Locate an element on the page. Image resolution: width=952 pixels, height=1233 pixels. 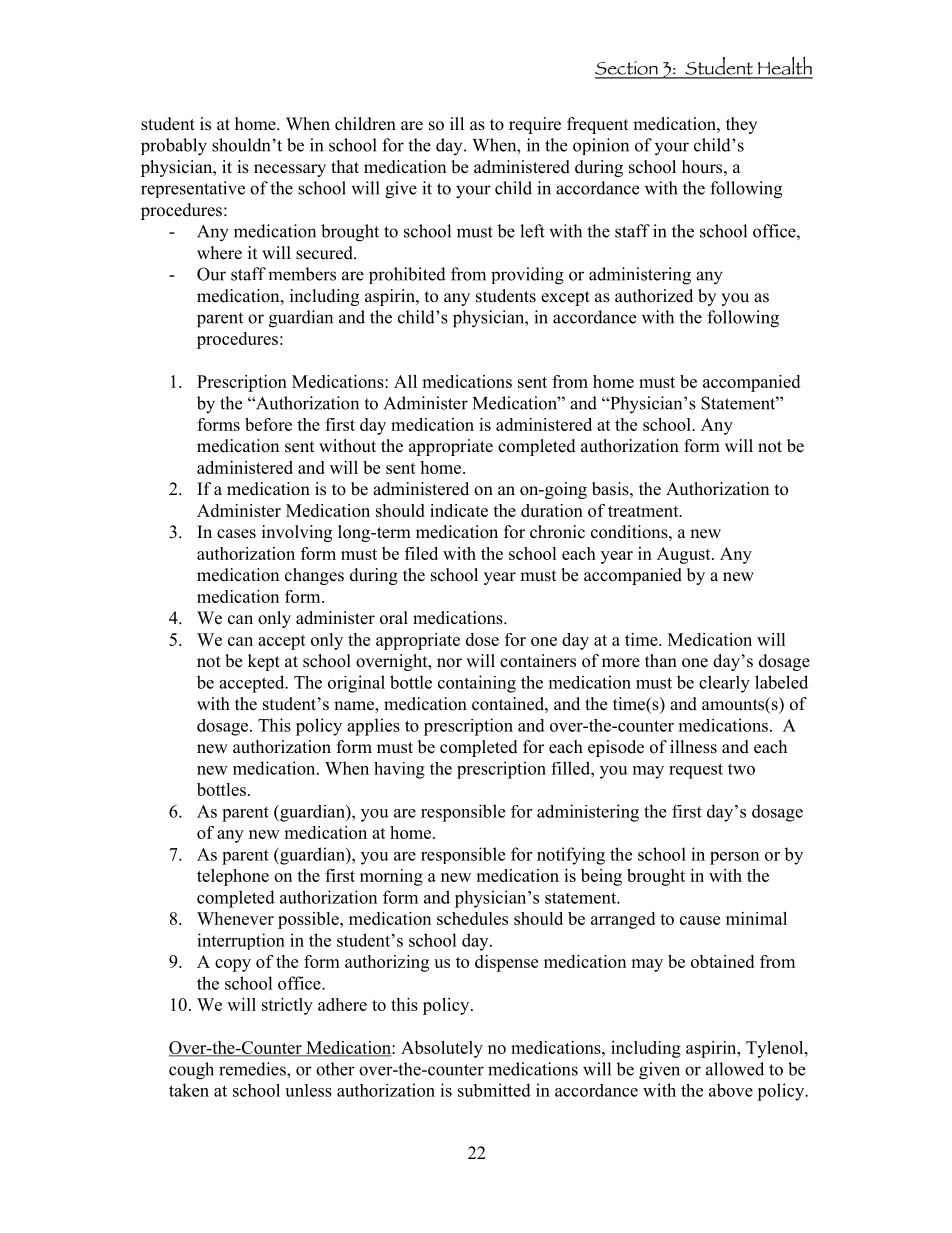
necessary is located at coordinates (290, 170).
